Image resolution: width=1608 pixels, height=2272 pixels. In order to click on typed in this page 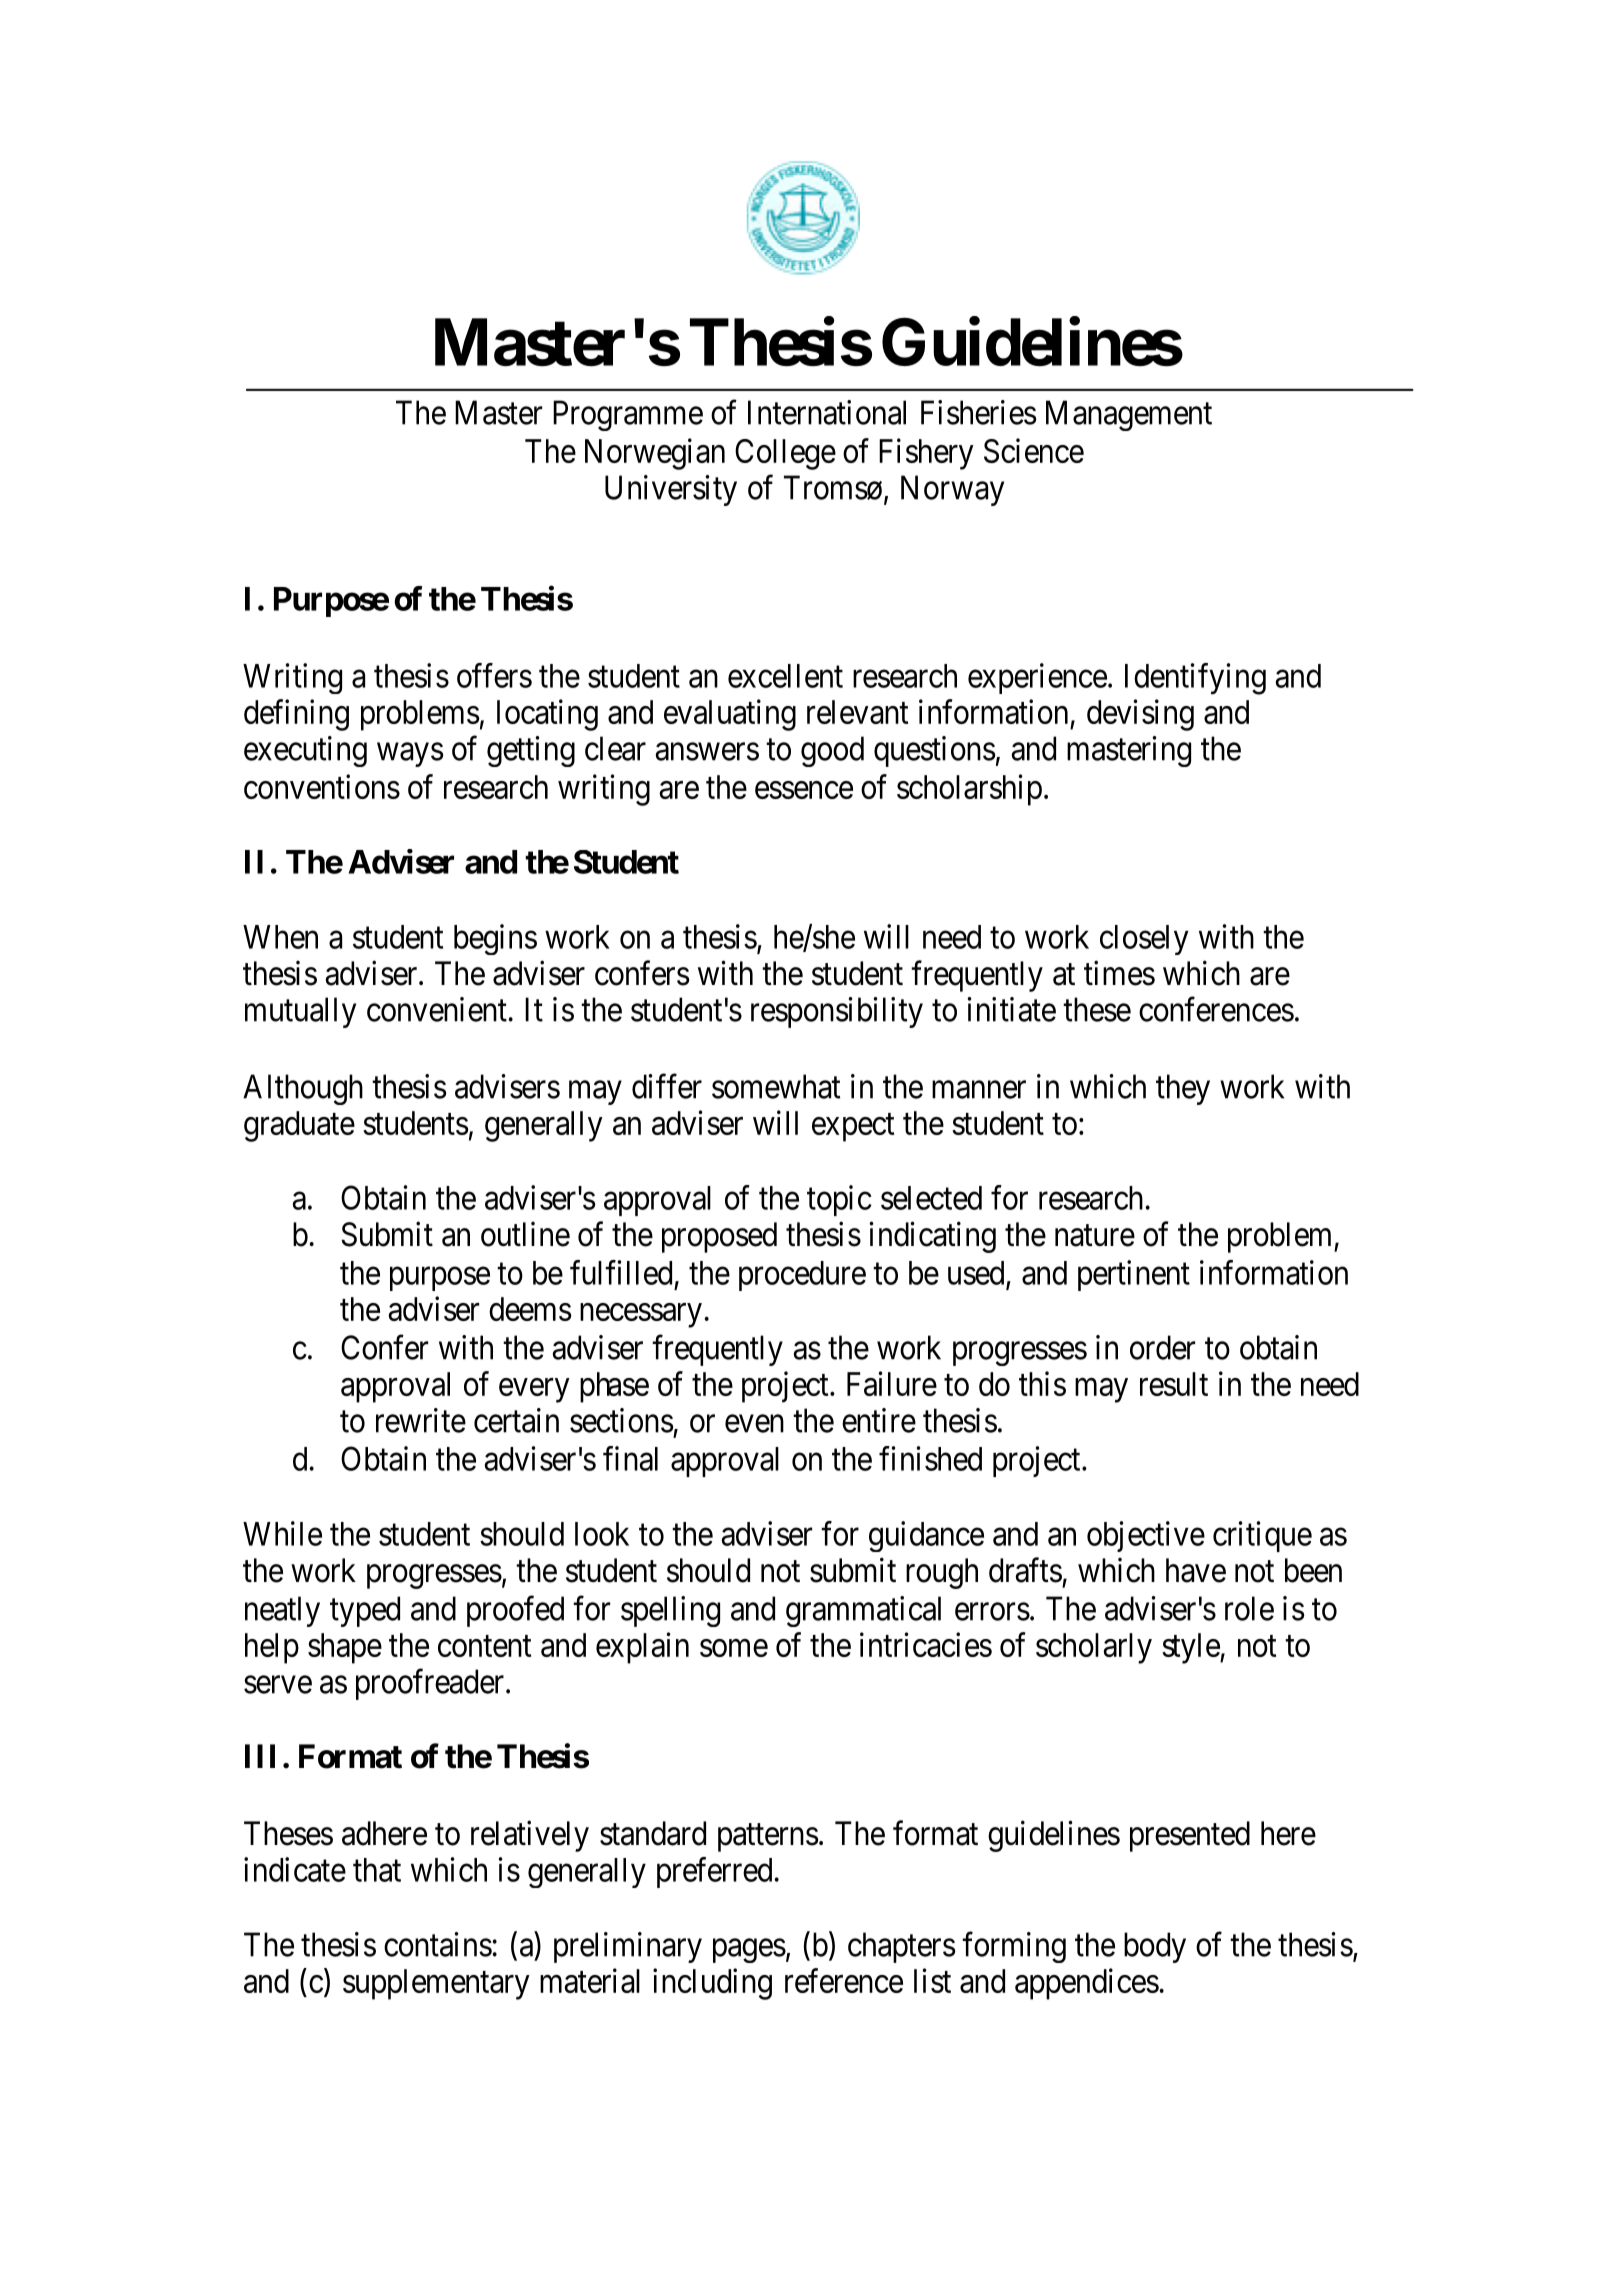, I will do `click(365, 1611)`.
